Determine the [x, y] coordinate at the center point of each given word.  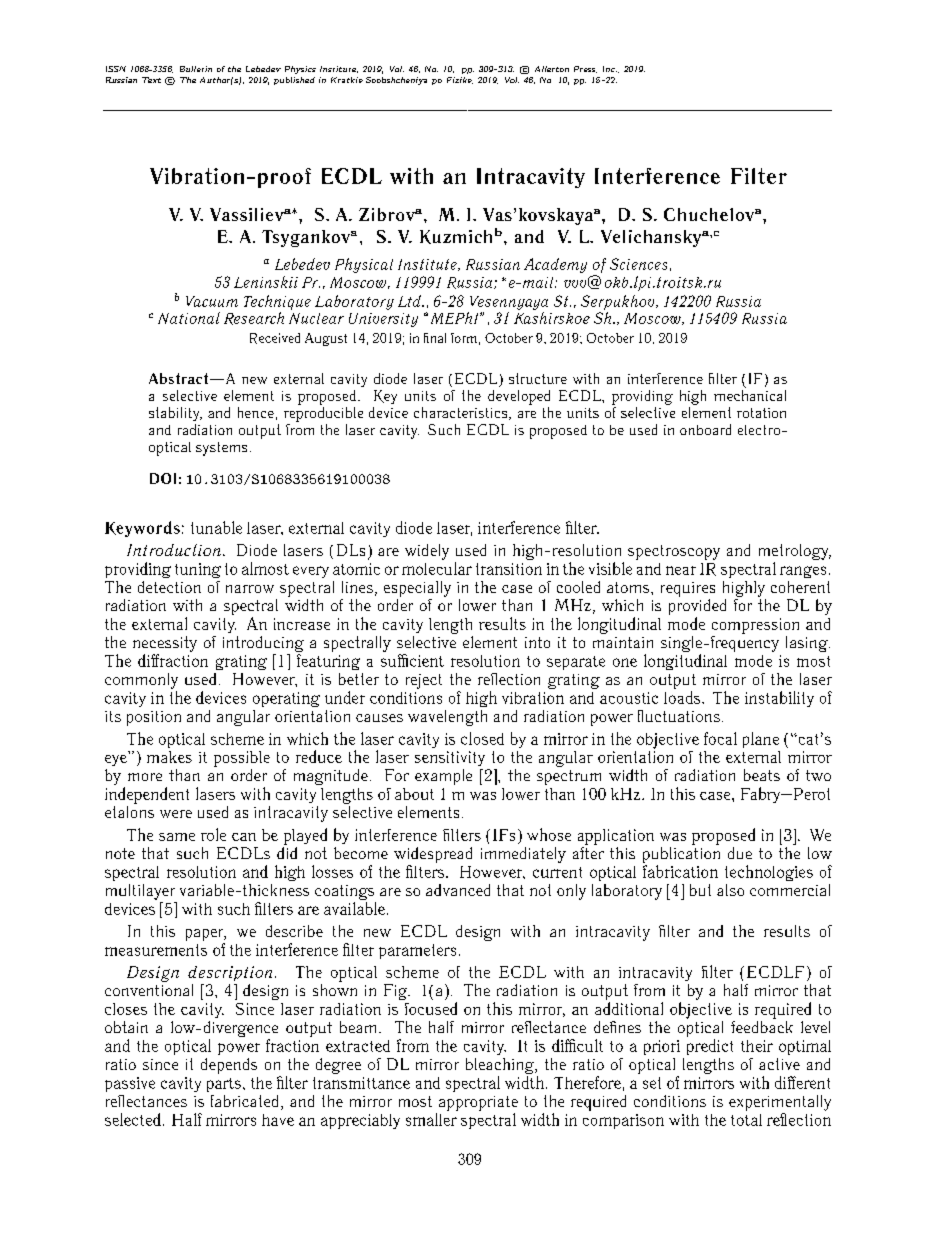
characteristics [462, 413]
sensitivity [450, 758]
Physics [300, 70]
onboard [705, 429]
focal [720, 738]
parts [224, 1085]
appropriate [478, 1103]
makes [169, 757]
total [746, 1120]
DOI [163, 478]
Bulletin [196, 69]
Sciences [638, 264]
